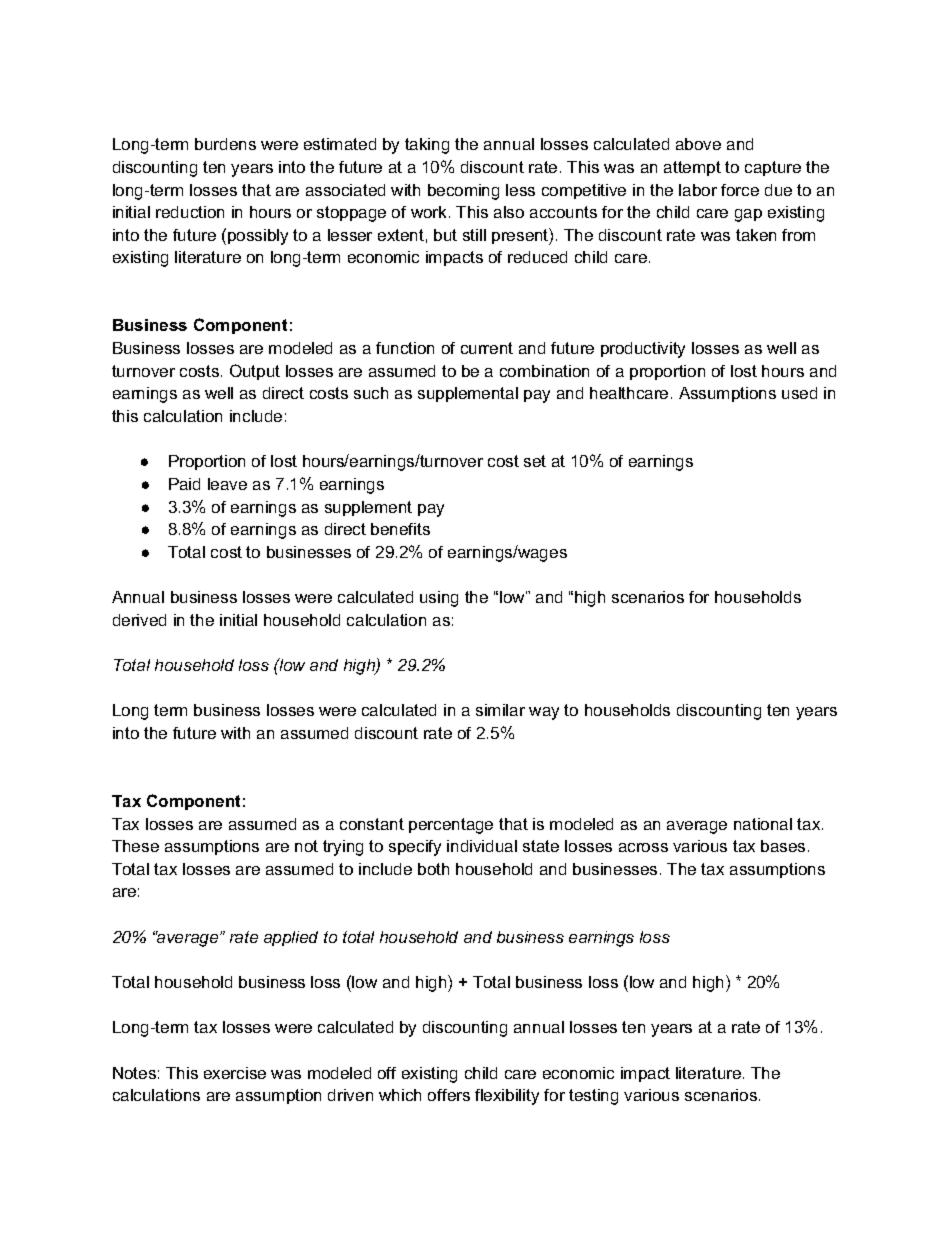  Describe the element at coordinates (139, 620) in the page. I see `derived` at that location.
